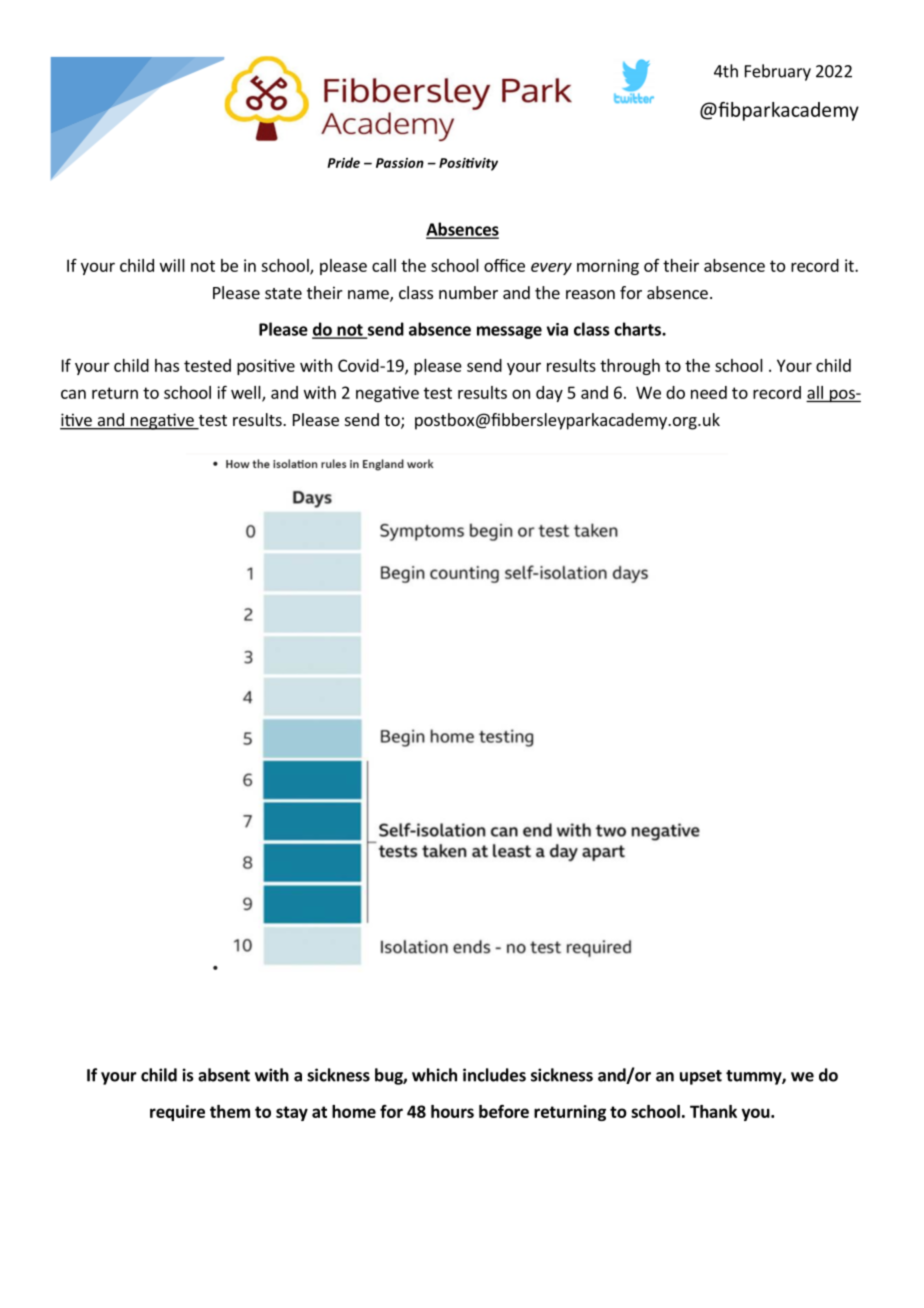 Image resolution: width=924 pixels, height=1308 pixels. What do you see at coordinates (177, 1113) in the screenshot?
I see `require` at bounding box center [177, 1113].
